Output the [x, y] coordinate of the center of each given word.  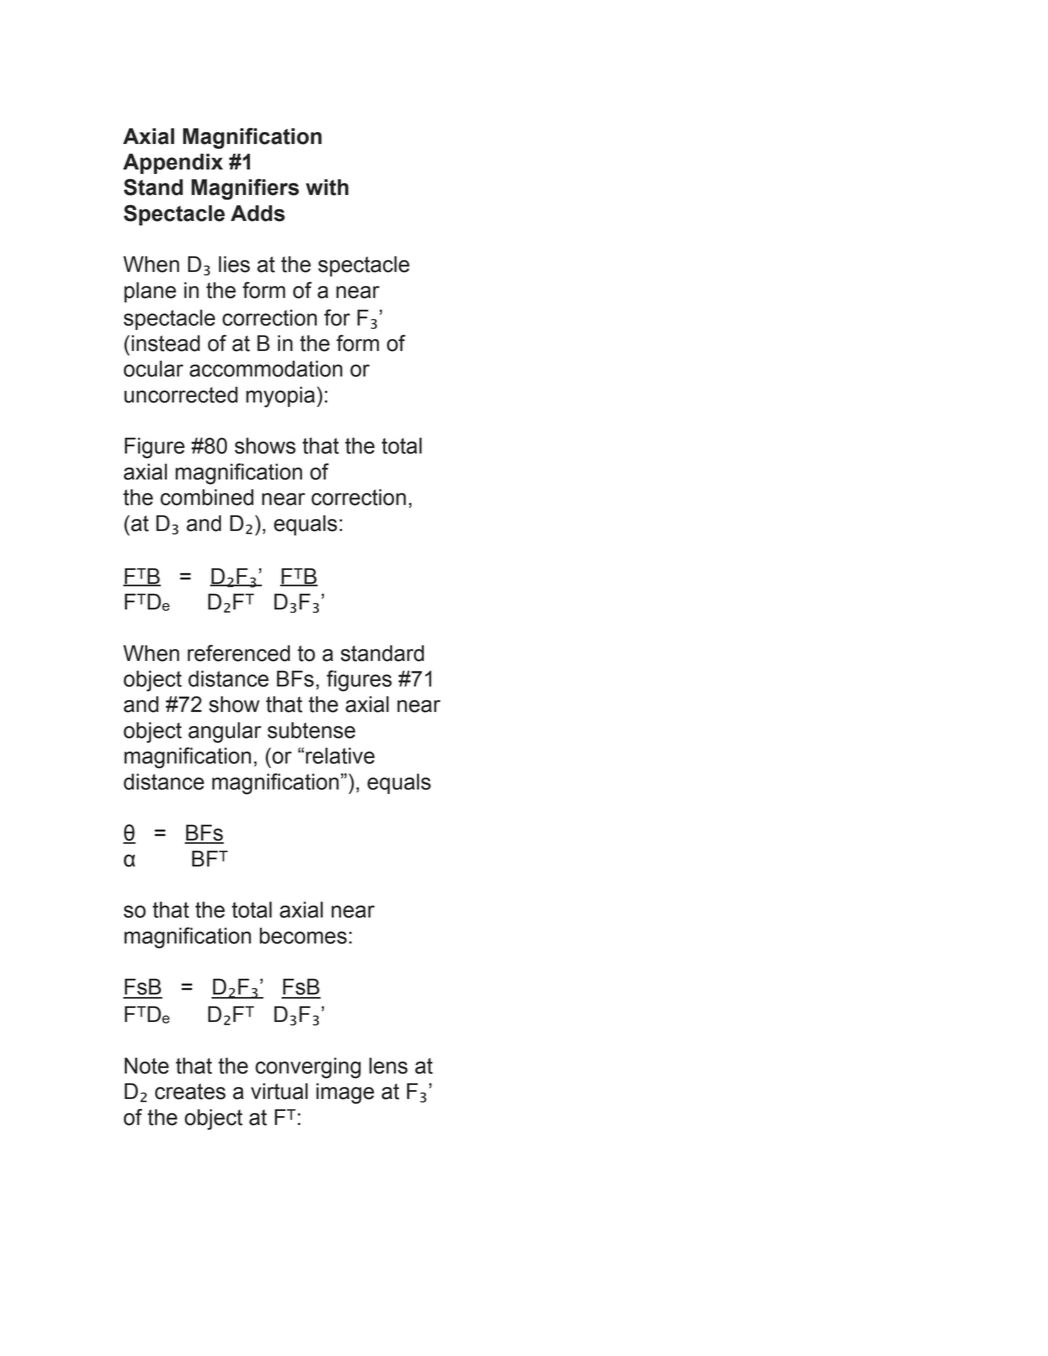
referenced [239, 653]
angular [224, 732]
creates [190, 1091]
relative [340, 755]
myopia [280, 397]
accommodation [266, 368]
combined [207, 497]
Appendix [173, 163]
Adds [258, 213]
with [327, 187]
